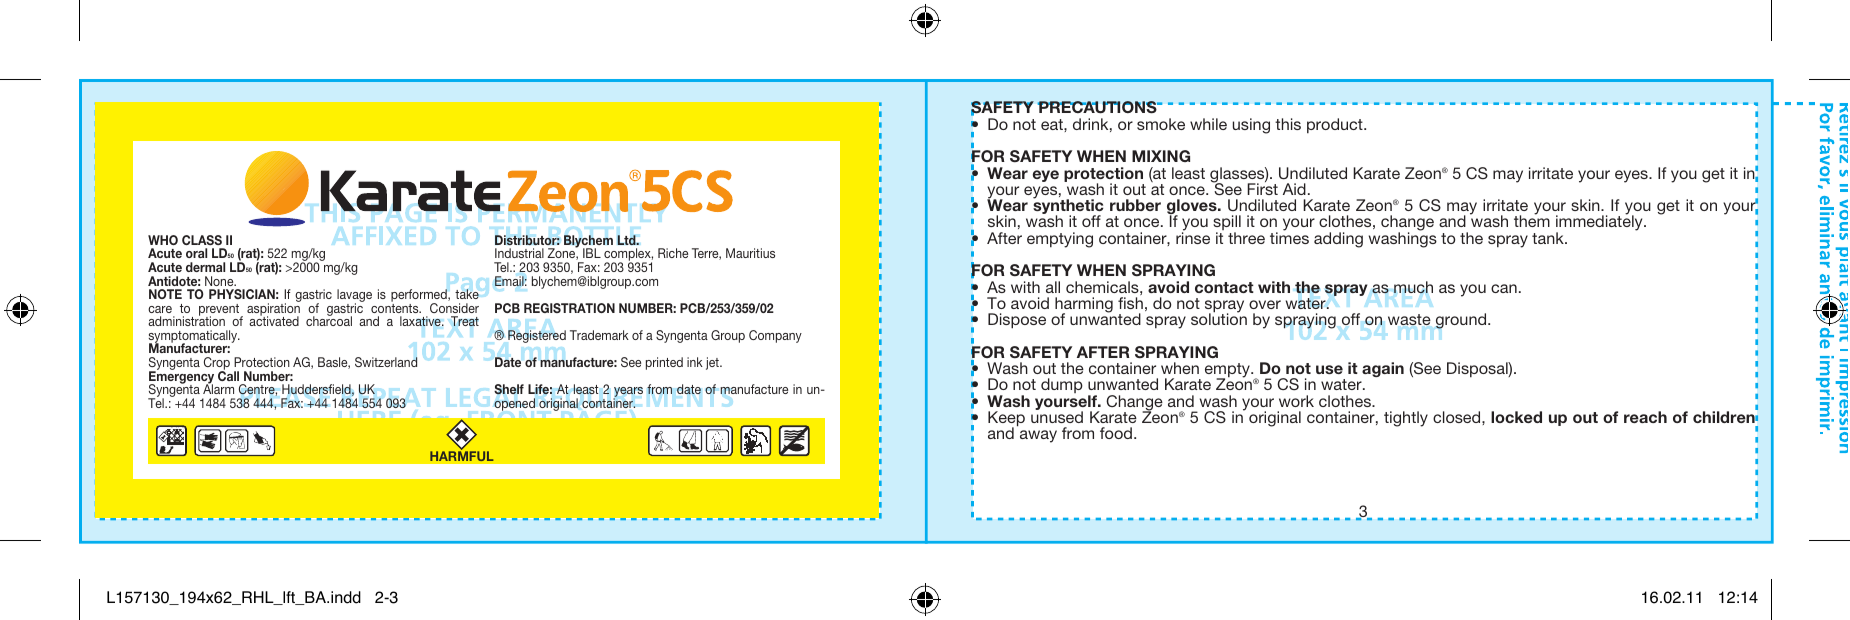  Describe the element at coordinates (1504, 288) in the screenshot. I see `can` at that location.
